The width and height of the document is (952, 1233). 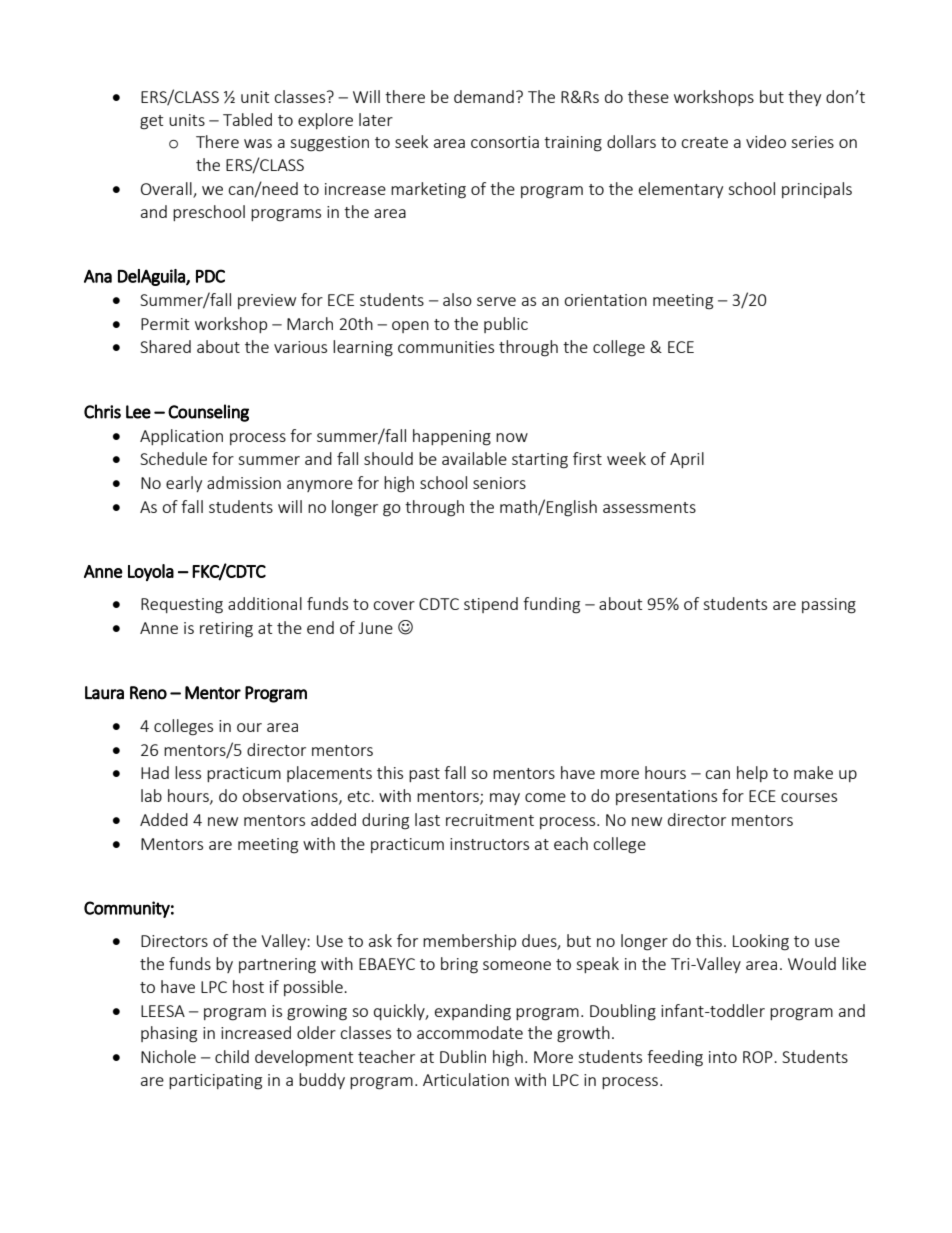 I want to click on less, so click(x=188, y=772).
